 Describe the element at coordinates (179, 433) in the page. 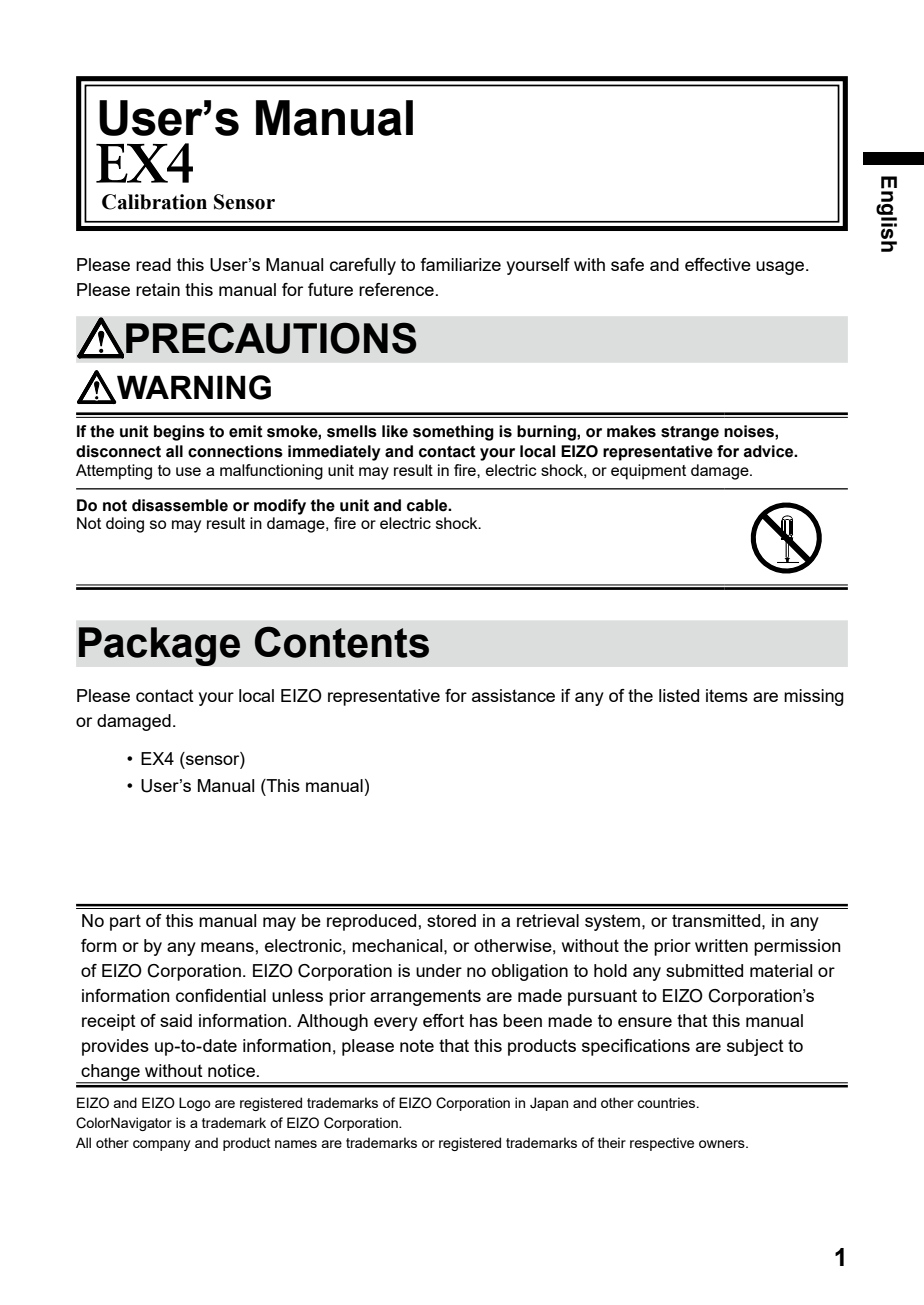

I see `begins` at that location.
